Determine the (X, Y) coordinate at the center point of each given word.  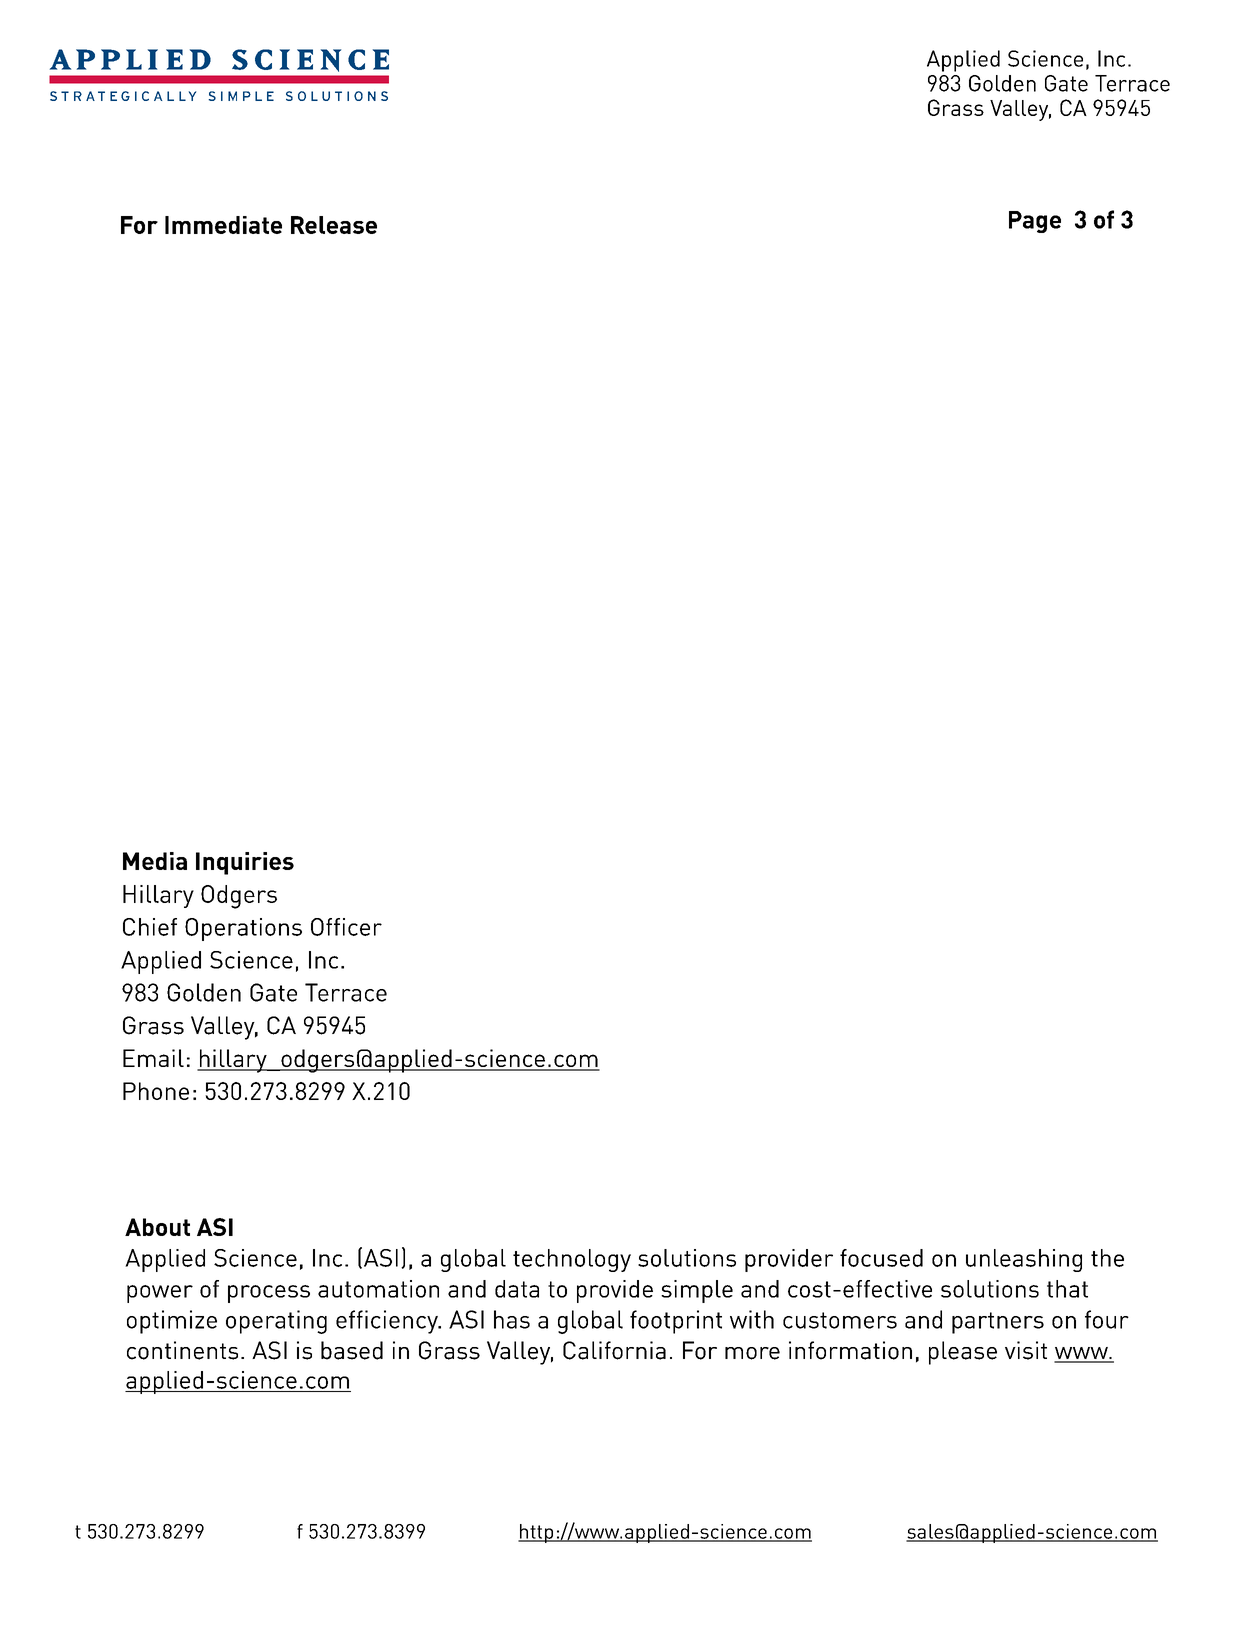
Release (334, 225)
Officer (346, 927)
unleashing (1024, 1260)
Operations (243, 929)
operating (276, 1322)
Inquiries (245, 863)
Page (1035, 222)
